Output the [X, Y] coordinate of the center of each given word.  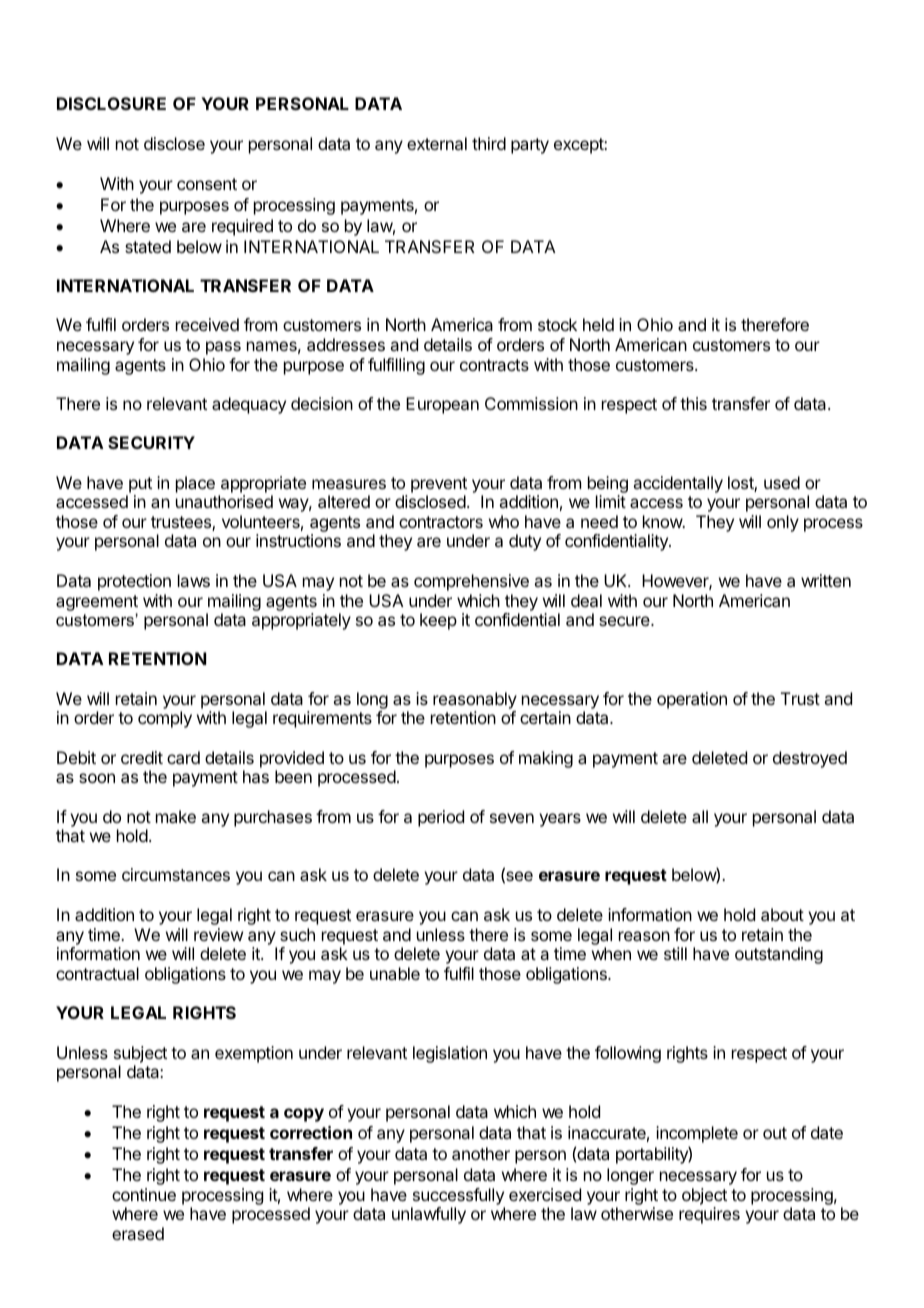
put [140, 485]
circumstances [176, 874]
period [441, 818]
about [782, 914]
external [437, 143]
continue [144, 1194]
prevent [439, 485]
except [579, 146]
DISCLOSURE [111, 103]
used [782, 482]
